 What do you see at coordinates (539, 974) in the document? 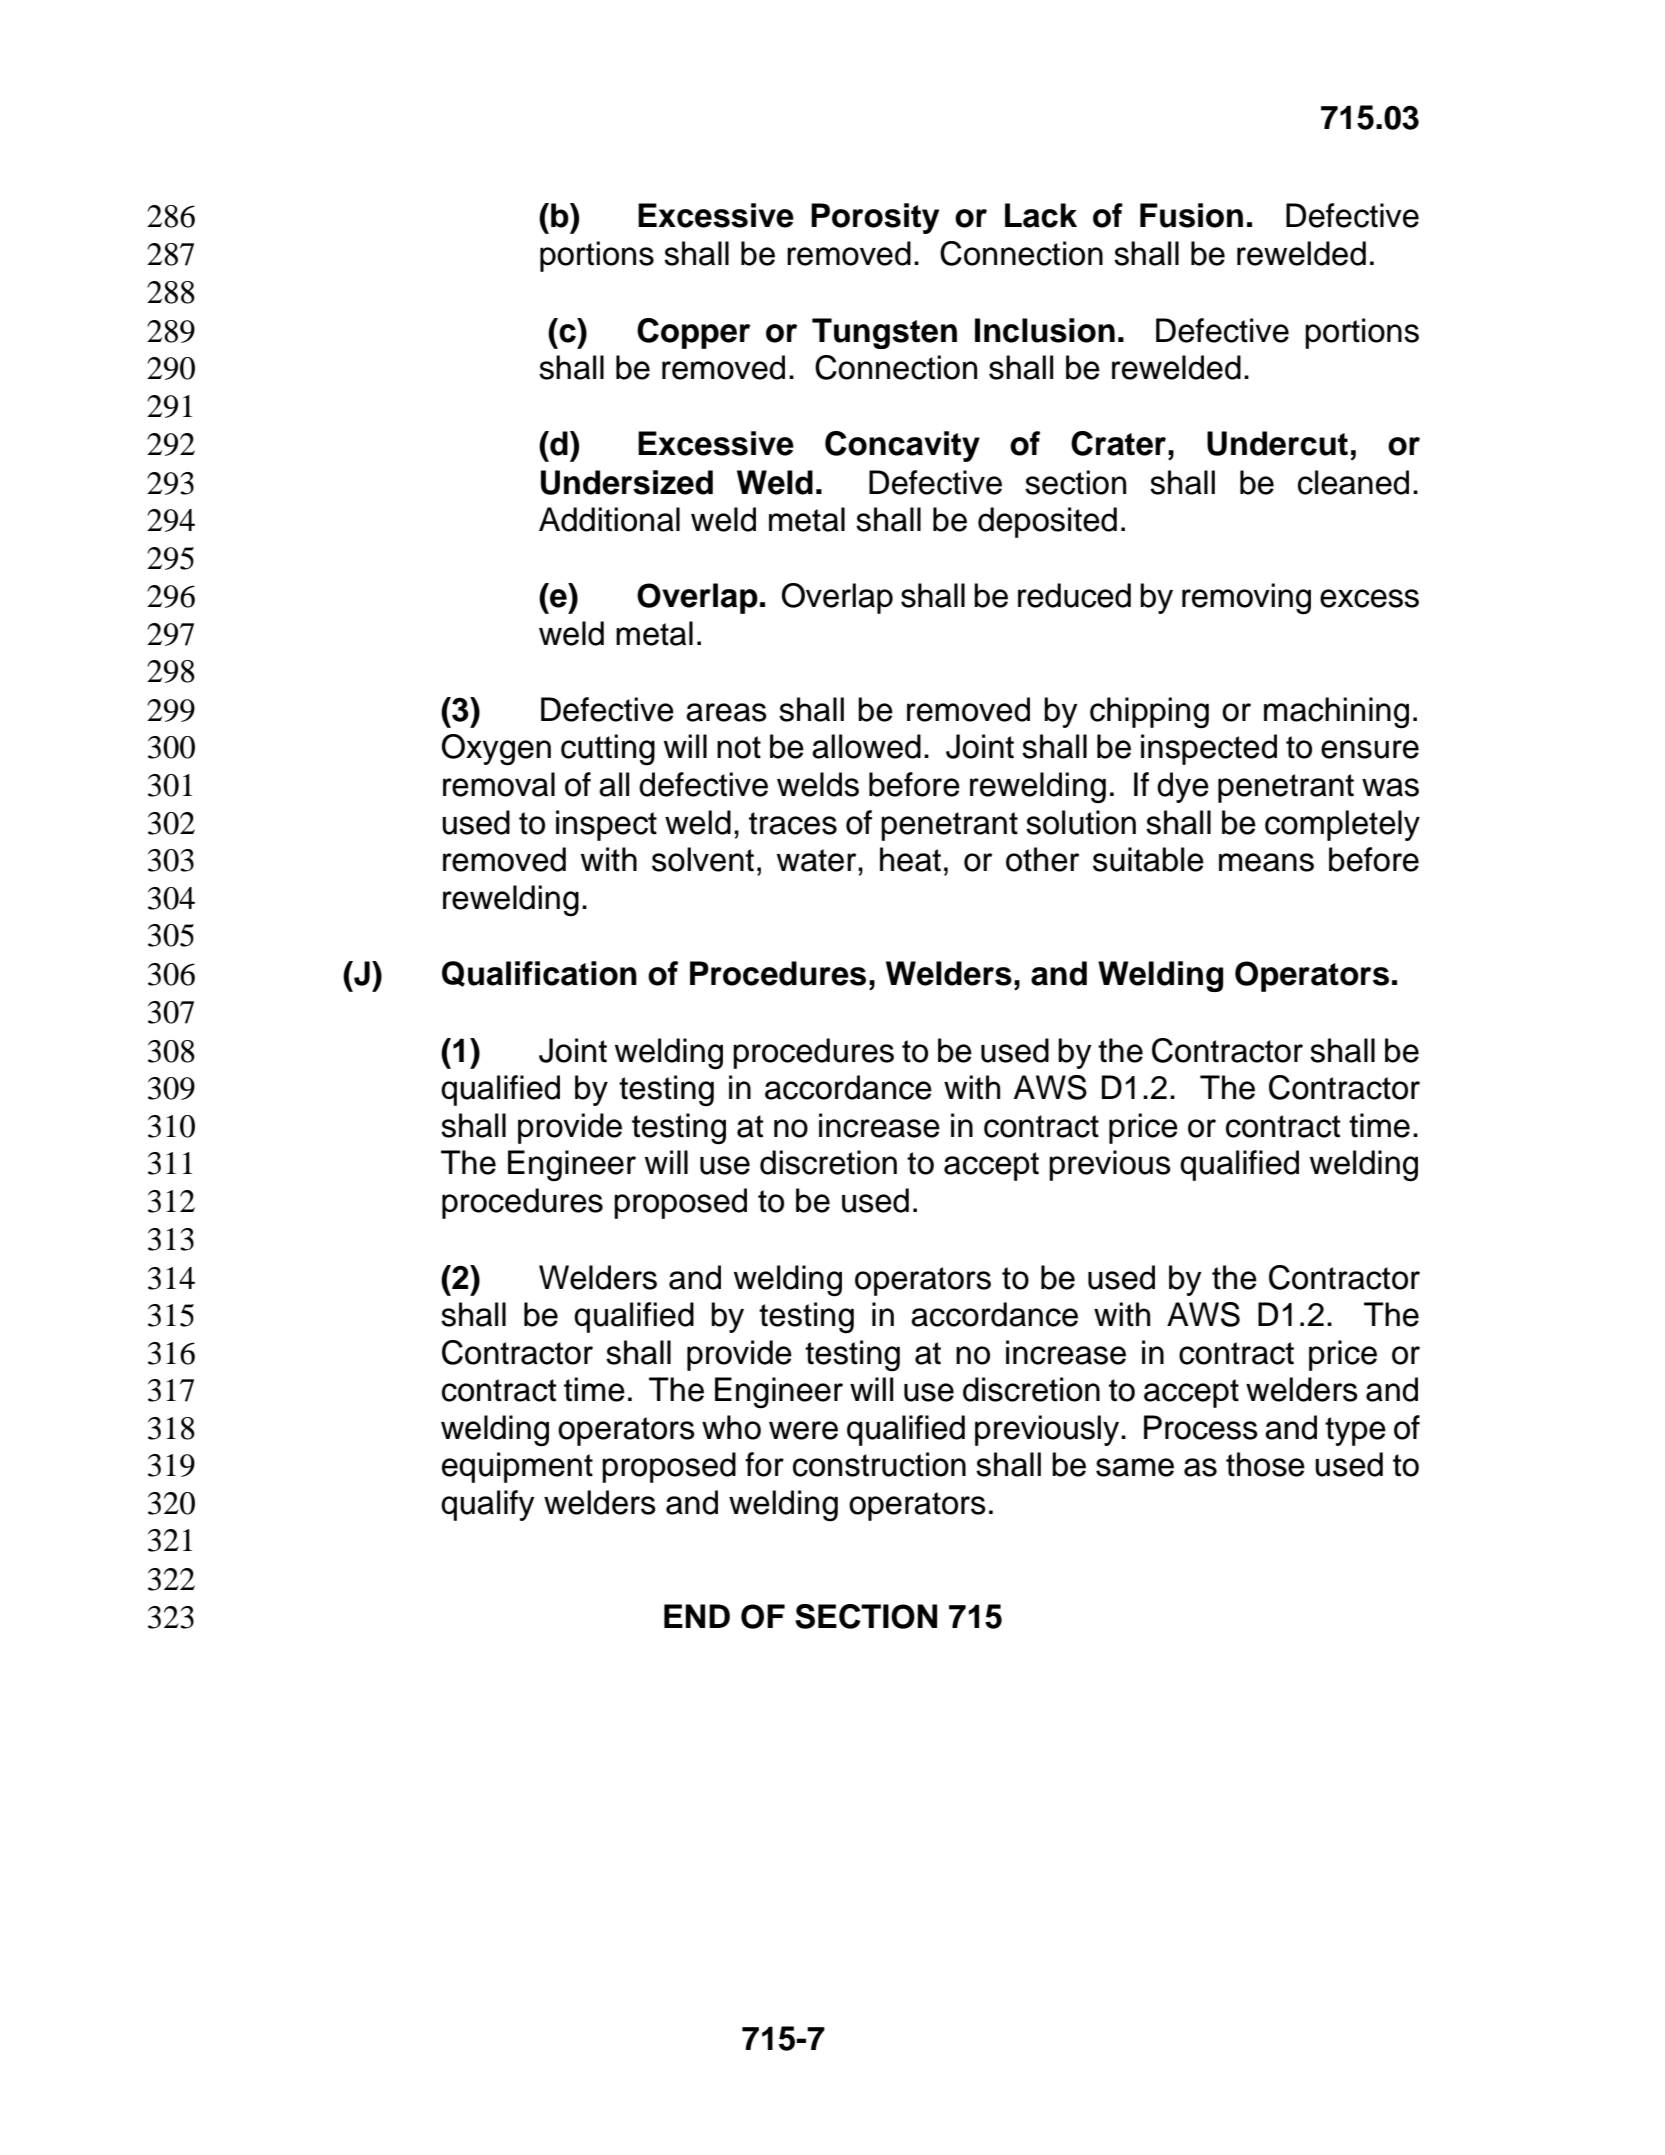
I see `Qualification` at bounding box center [539, 974].
